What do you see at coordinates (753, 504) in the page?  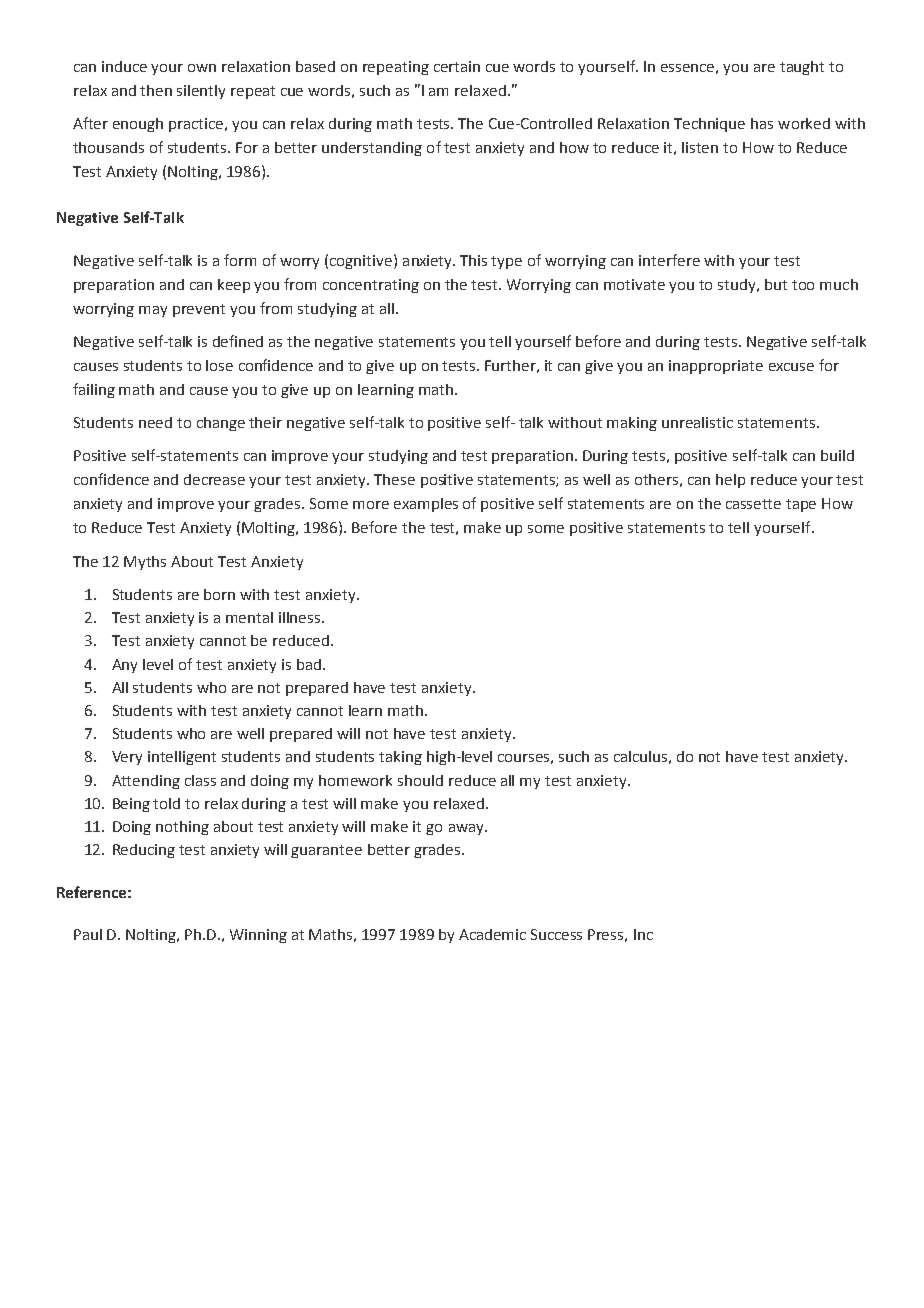 I see `cassette` at bounding box center [753, 504].
